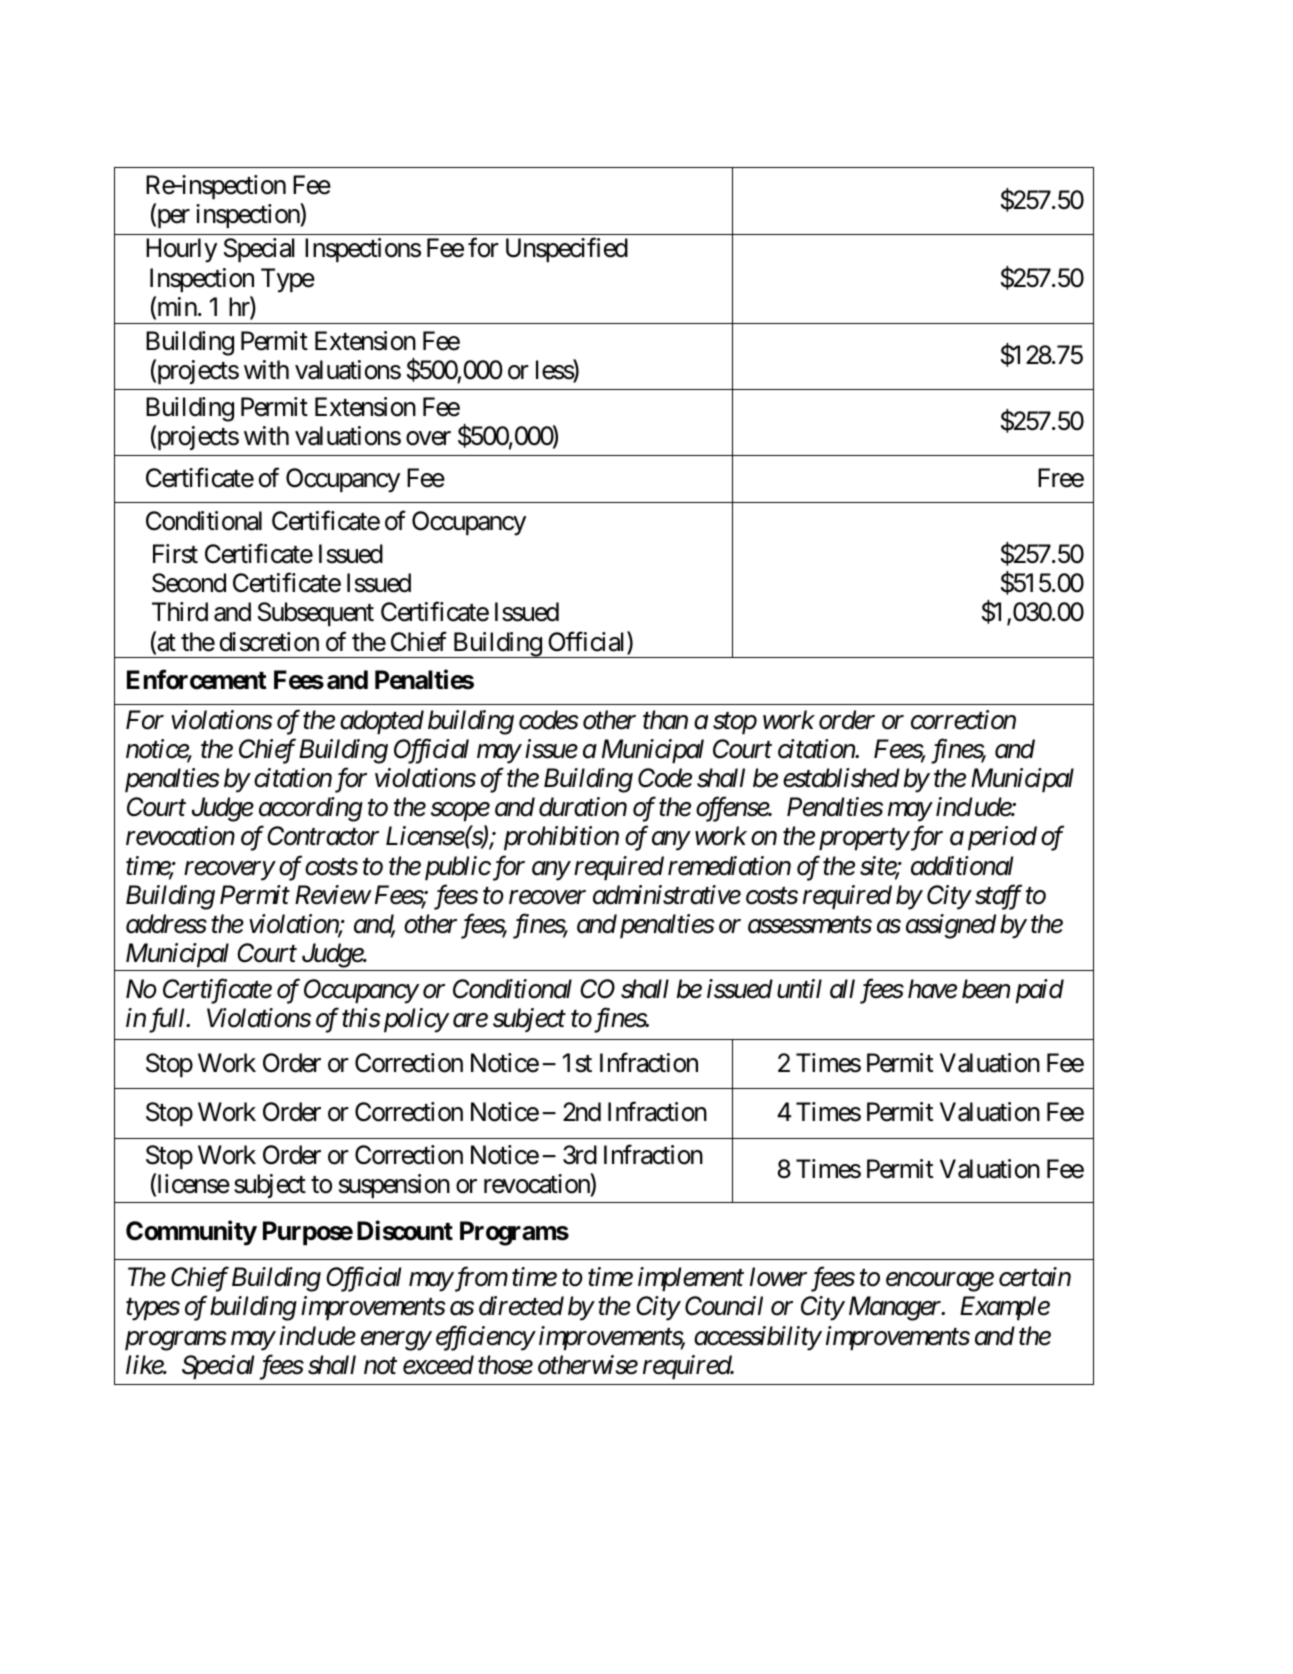 The width and height of the document is (1293, 1674). Describe the element at coordinates (191, 1233) in the document. I see `Community` at that location.
